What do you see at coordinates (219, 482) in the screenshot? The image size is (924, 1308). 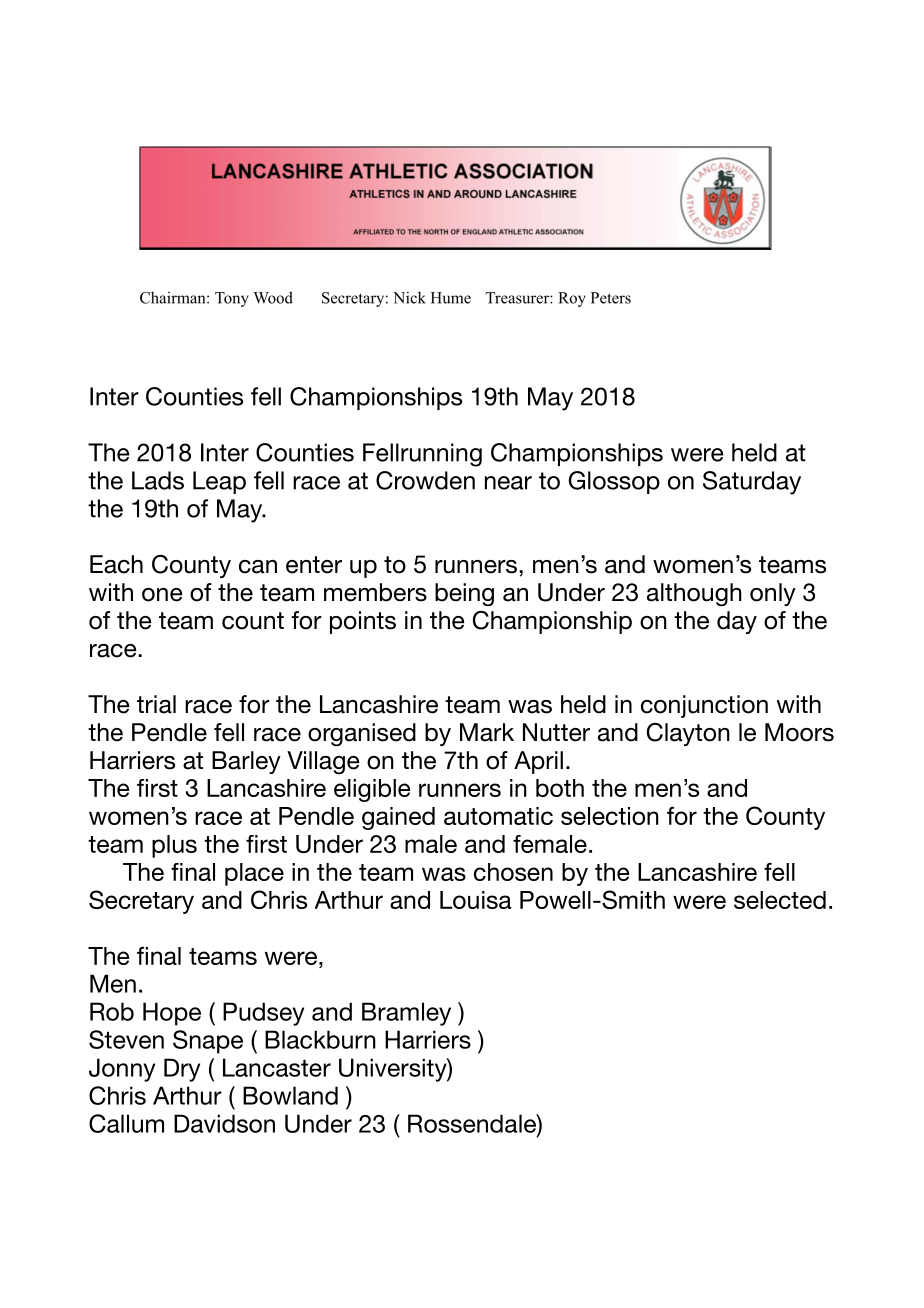 I see `Leap` at bounding box center [219, 482].
